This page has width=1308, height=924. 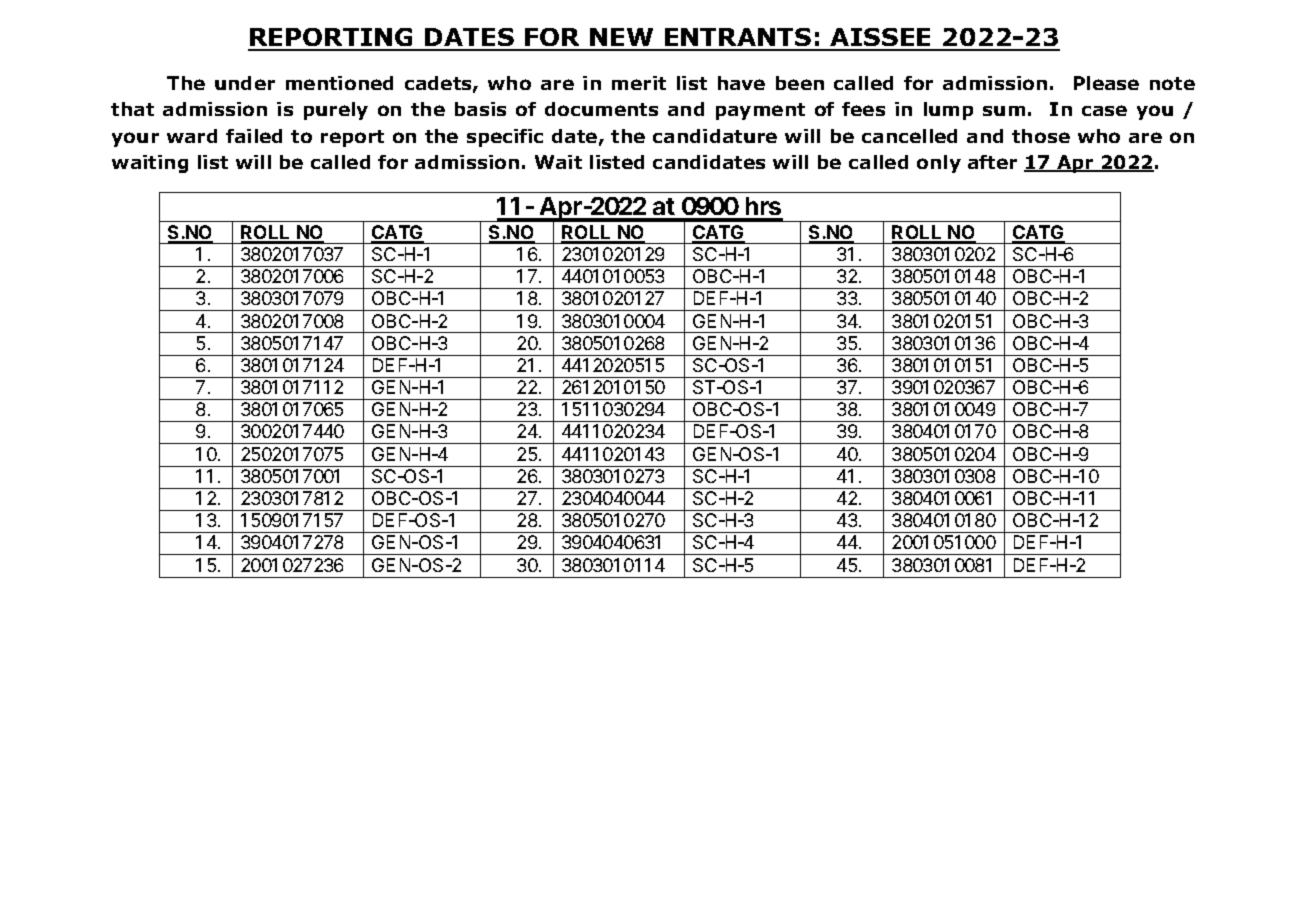 What do you see at coordinates (1106, 83) in the page?
I see `Please` at bounding box center [1106, 83].
